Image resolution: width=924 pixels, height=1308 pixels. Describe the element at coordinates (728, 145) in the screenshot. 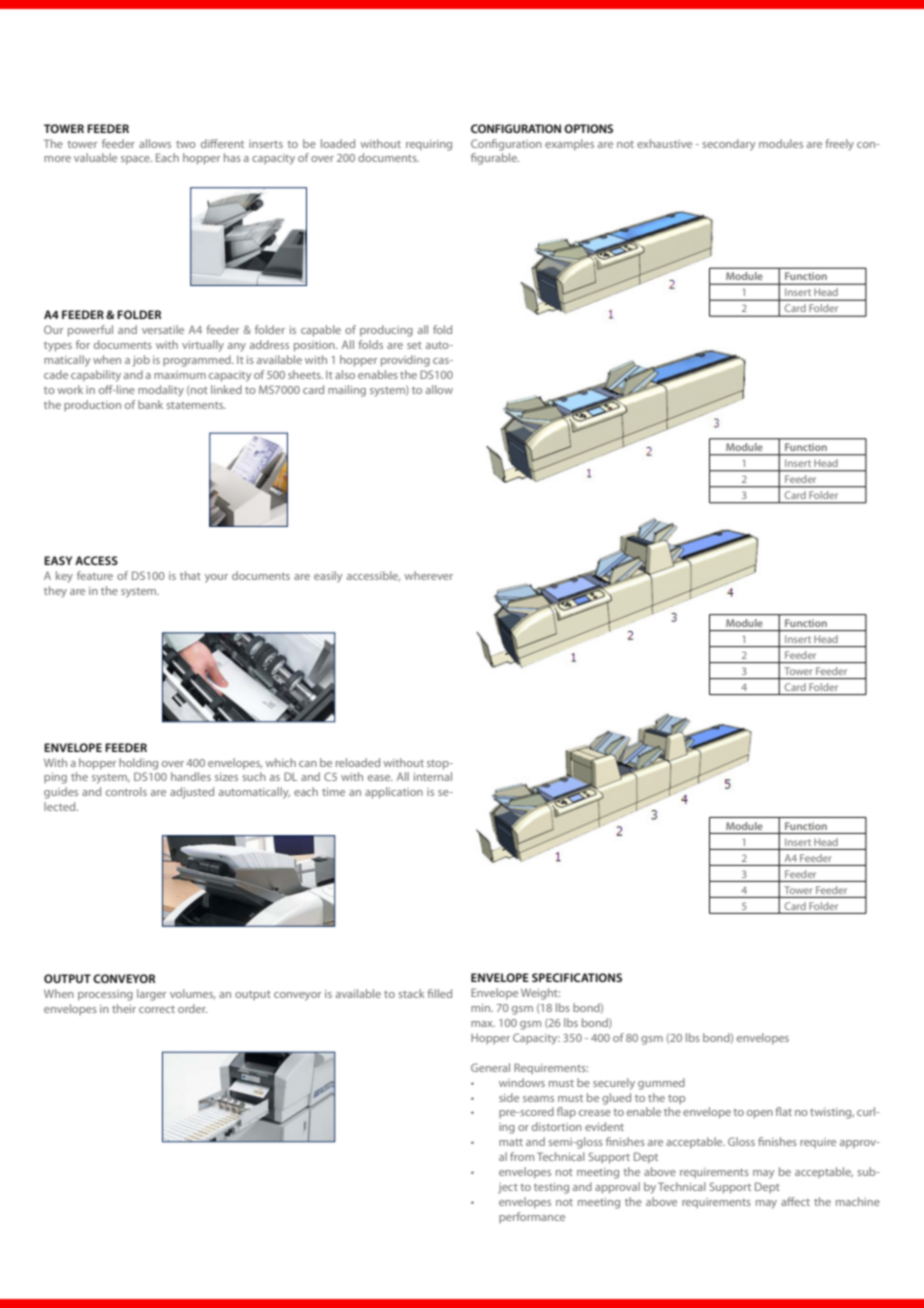

I see `secondary` at that location.
